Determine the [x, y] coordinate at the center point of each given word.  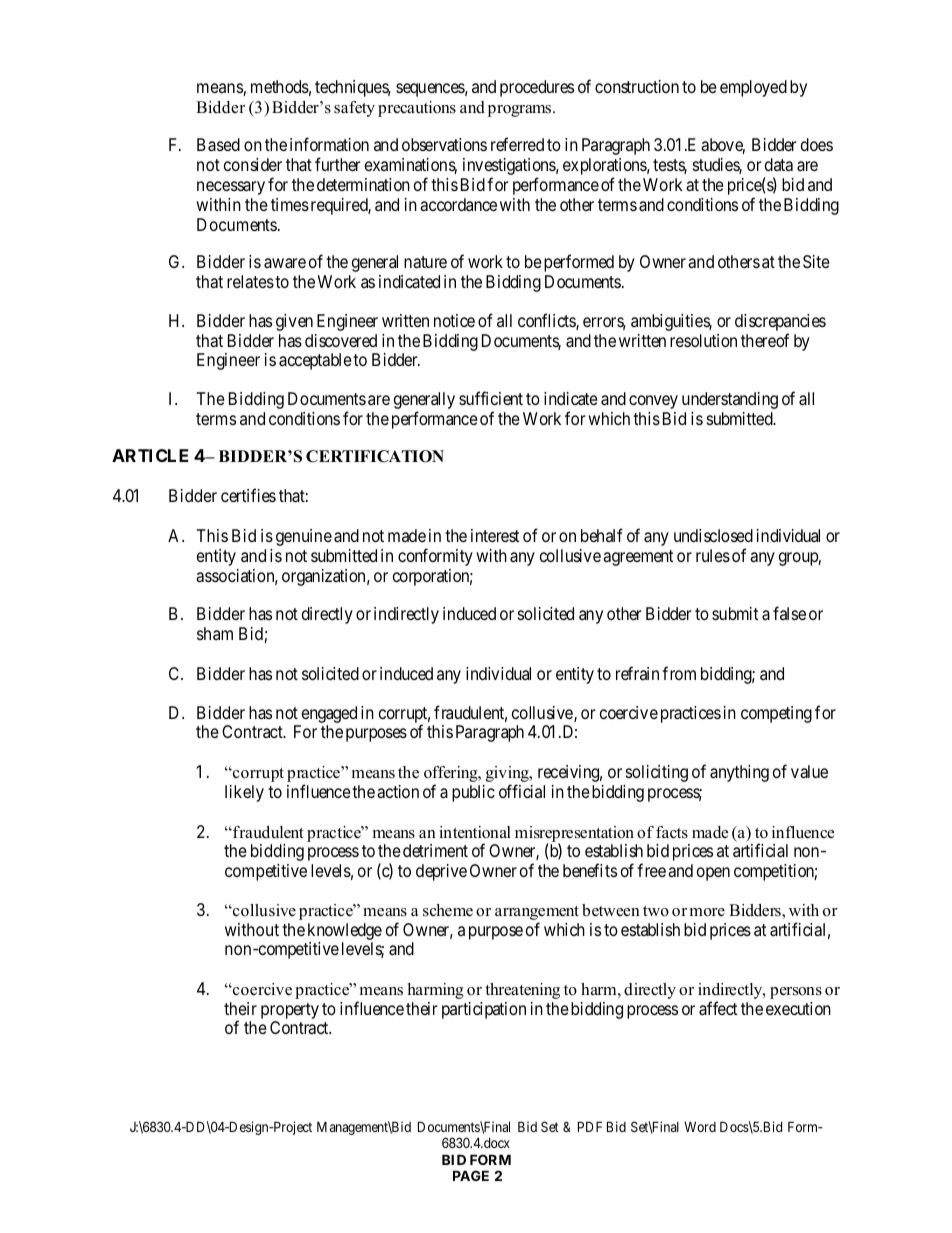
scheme [448, 910]
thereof [765, 340]
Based [218, 144]
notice [454, 320]
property [290, 1012]
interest [495, 535]
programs [521, 111]
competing [776, 714]
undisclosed [713, 535]
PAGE [471, 1175]
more [707, 912]
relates [250, 282]
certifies [248, 495]
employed [753, 88]
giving [508, 775]
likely [244, 793]
